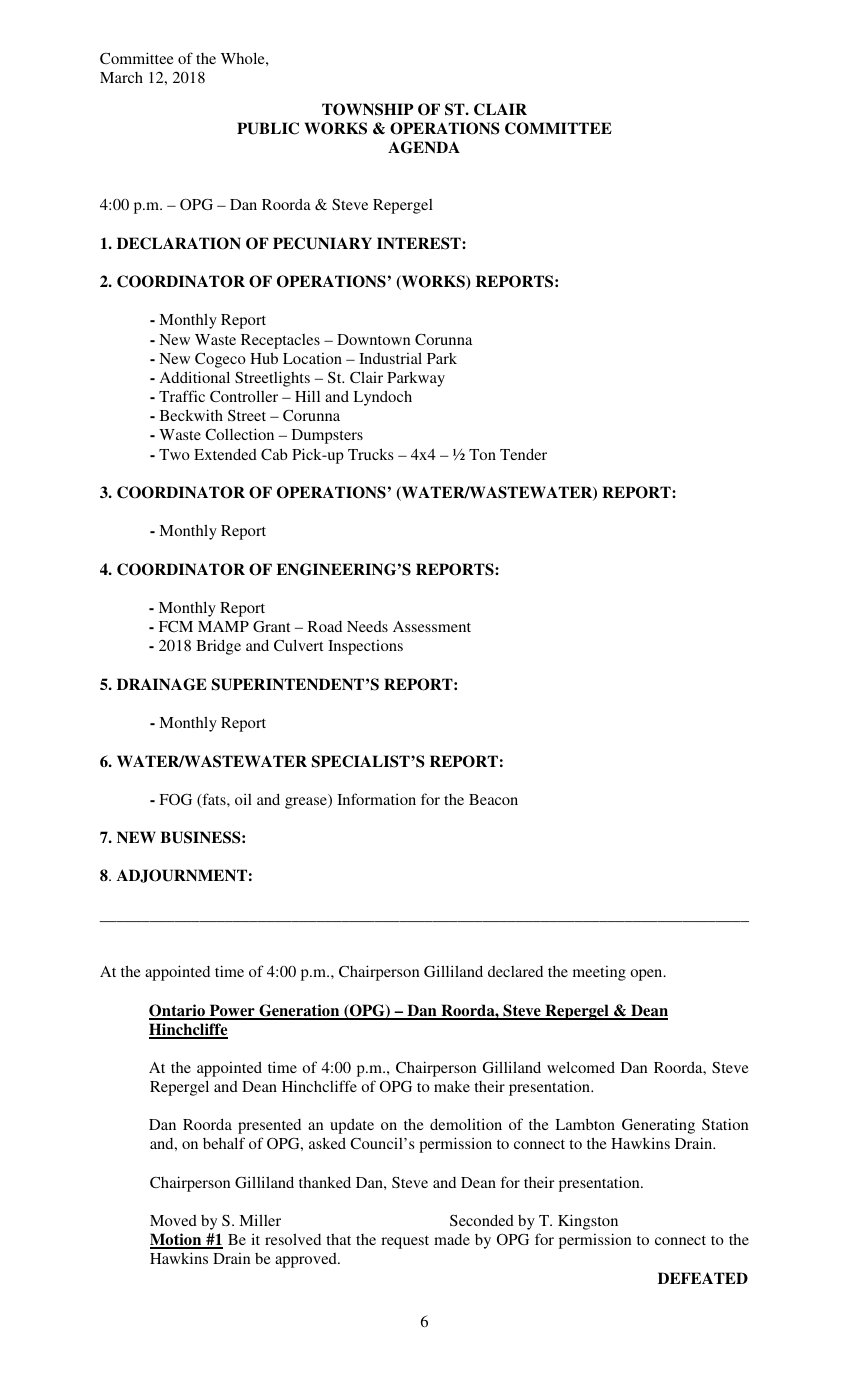 The width and height of the screenshot is (849, 1400). I want to click on PUBLIC, so click(268, 128).
